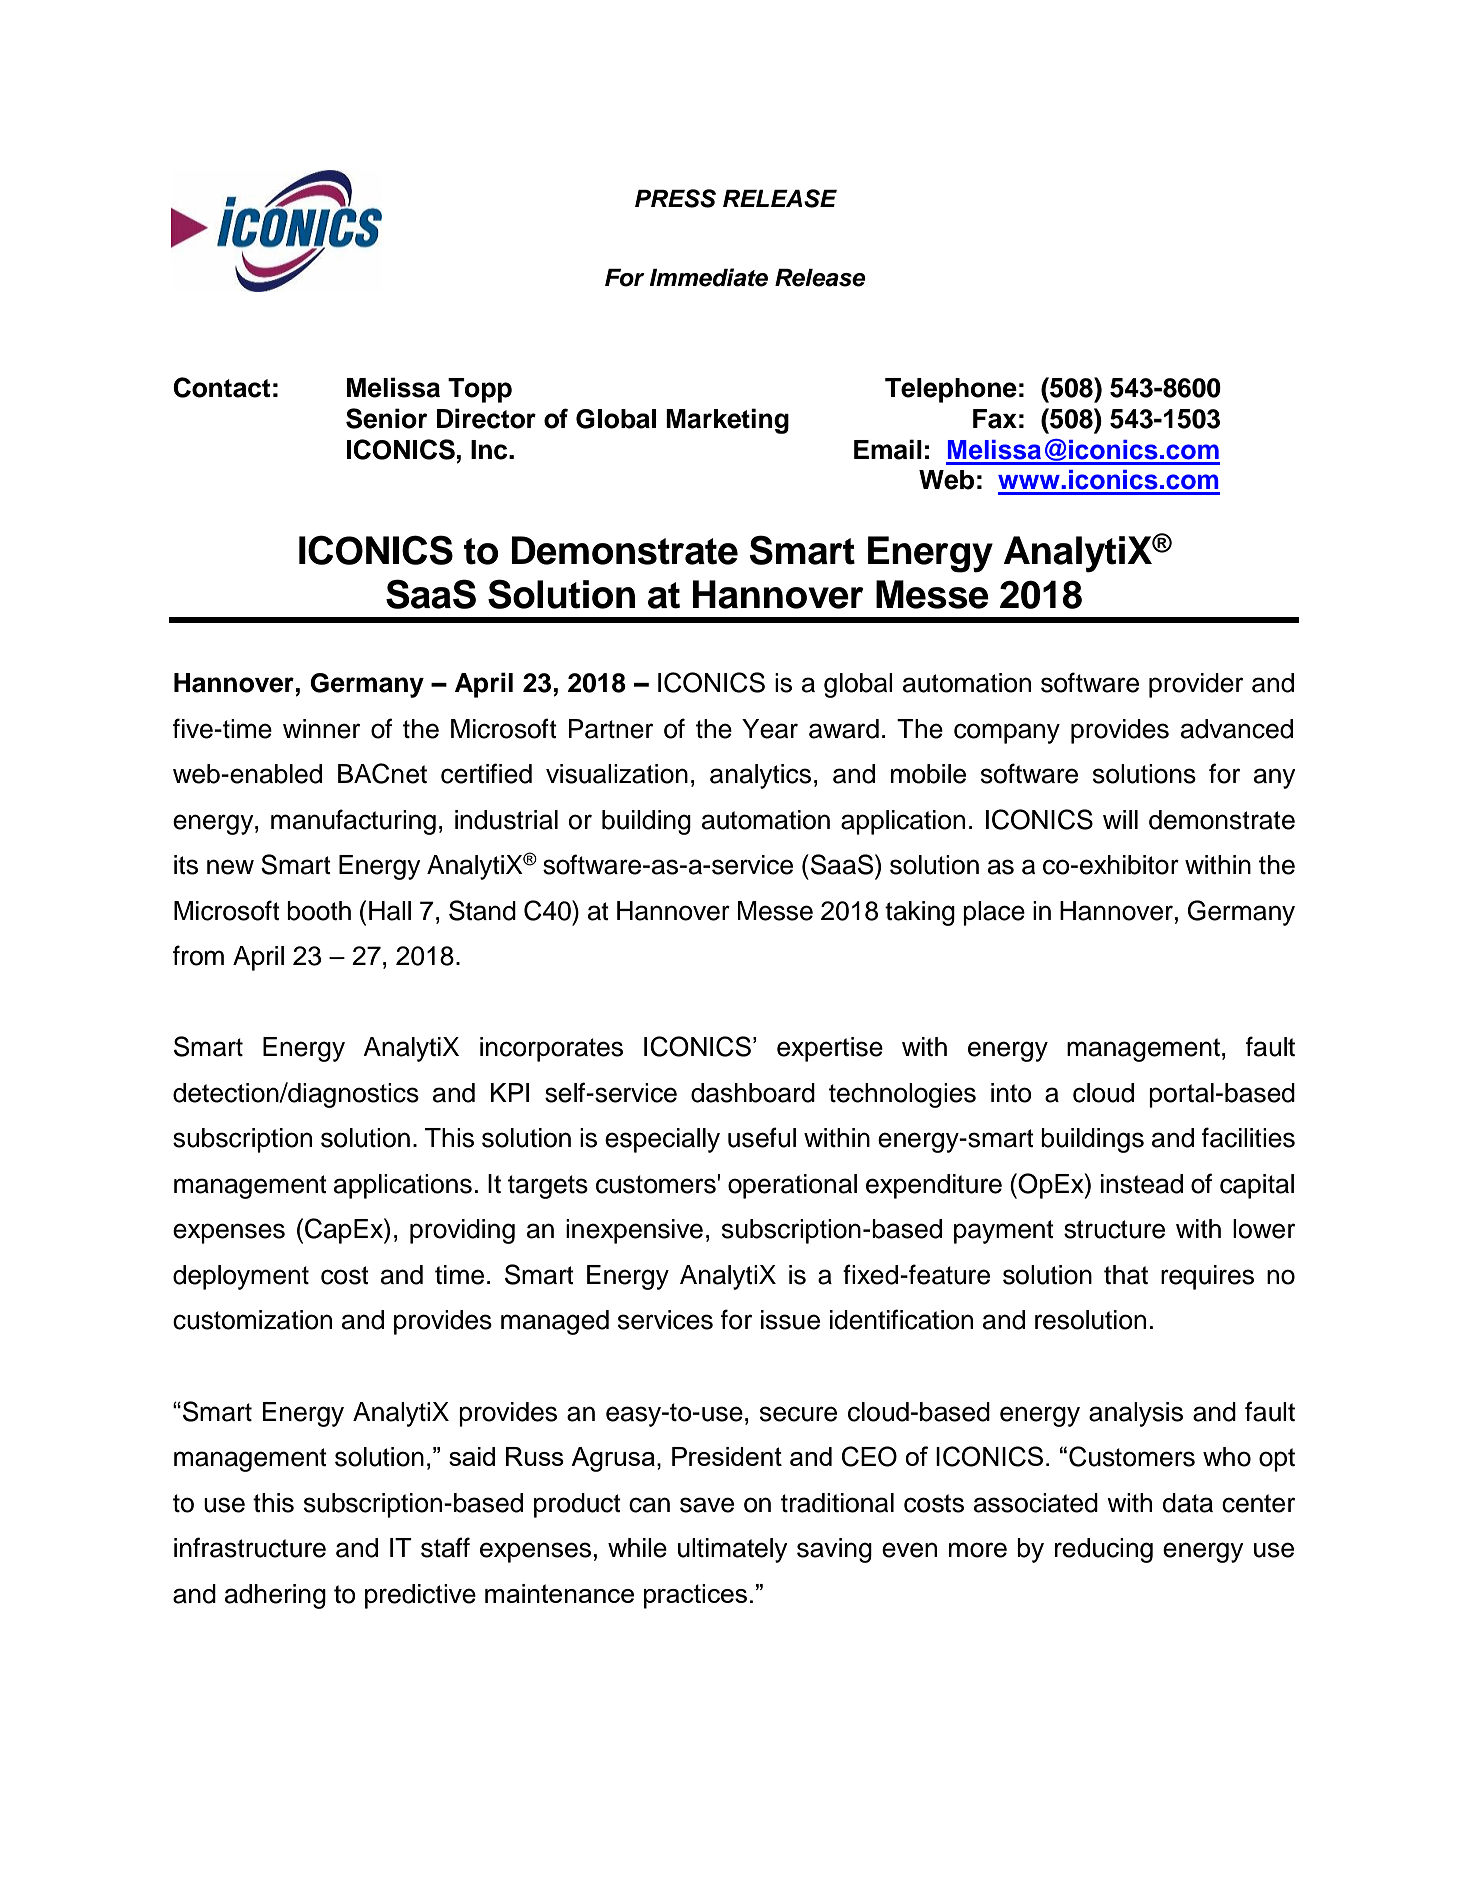 The image size is (1468, 1900). What do you see at coordinates (634, 1231) in the image?
I see `inexpensive` at bounding box center [634, 1231].
